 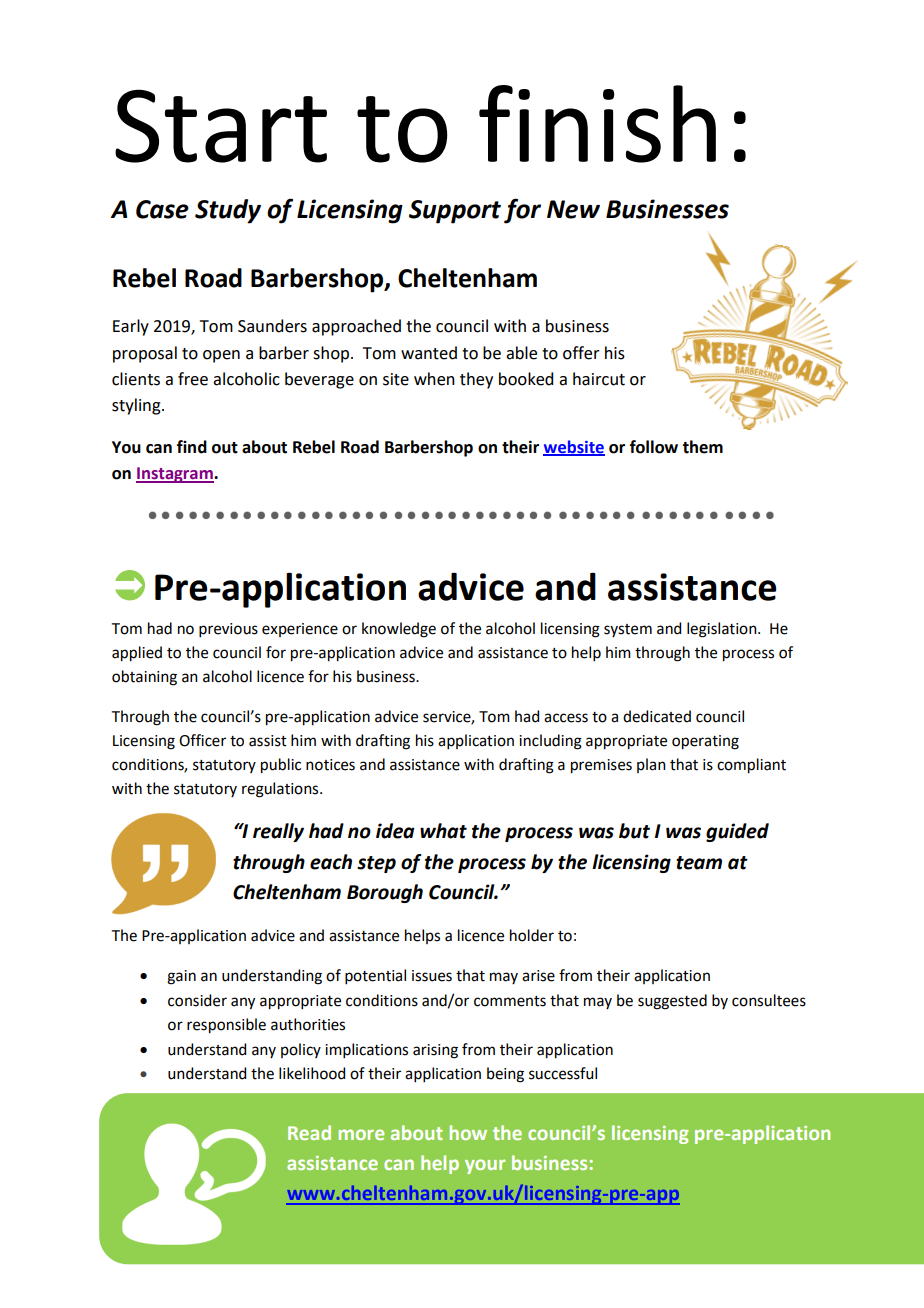 What do you see at coordinates (309, 1132) in the screenshot?
I see `Read` at bounding box center [309, 1132].
